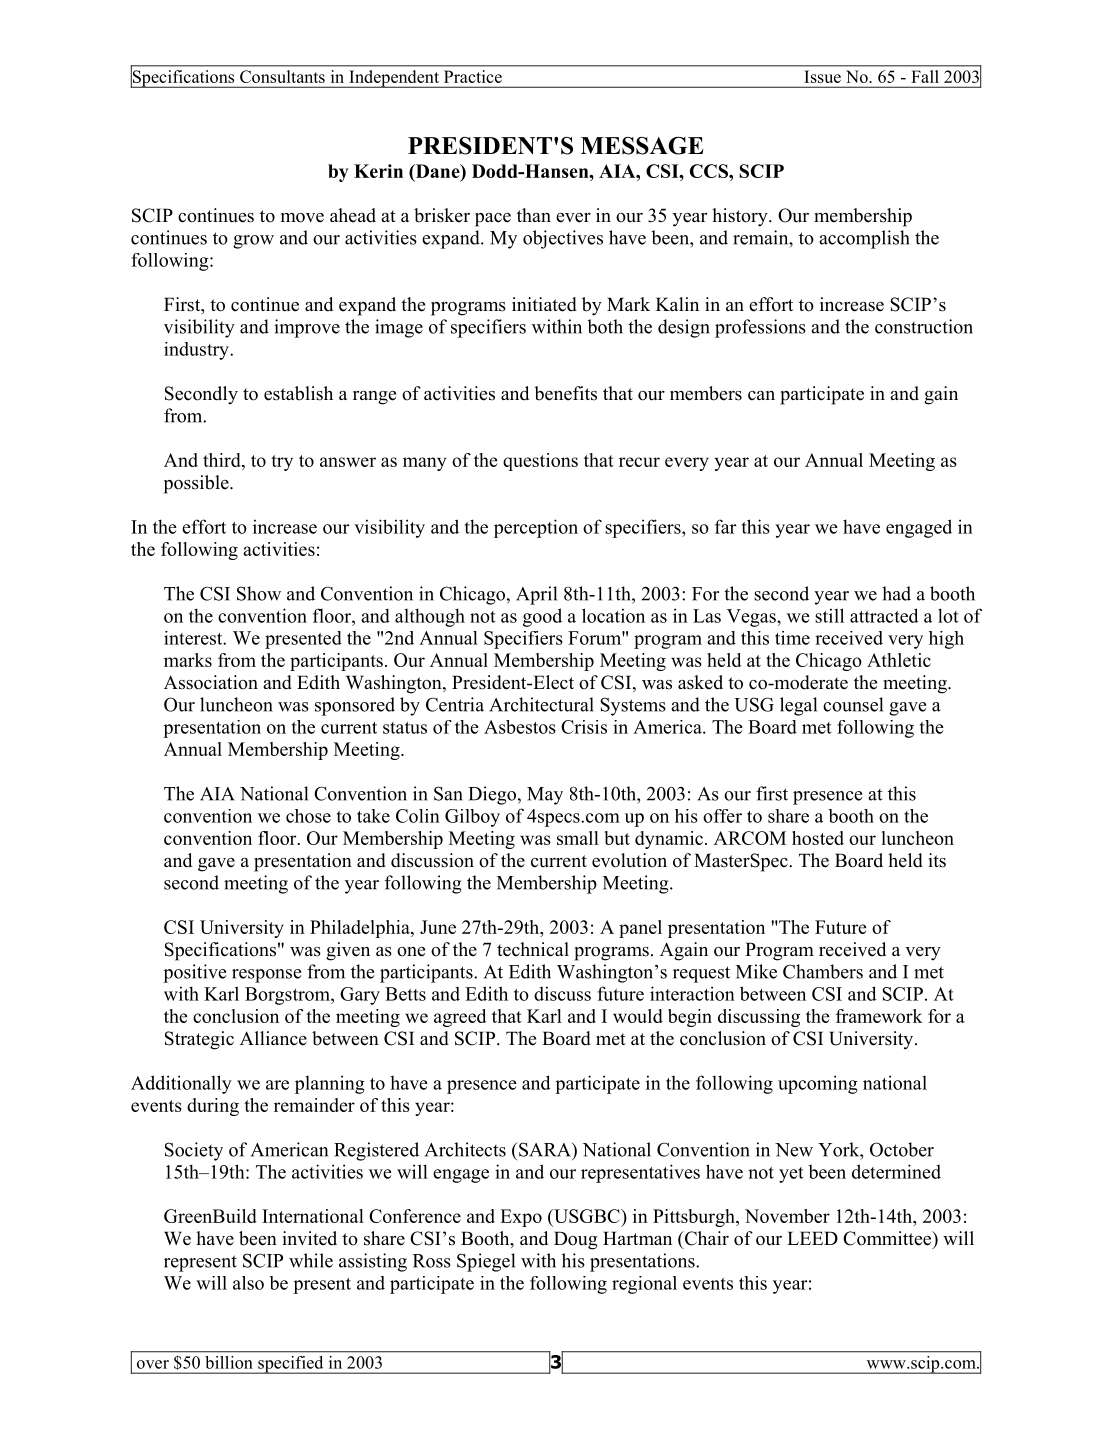 The height and width of the image is (1439, 1112). I want to click on Chambers, so click(823, 971).
